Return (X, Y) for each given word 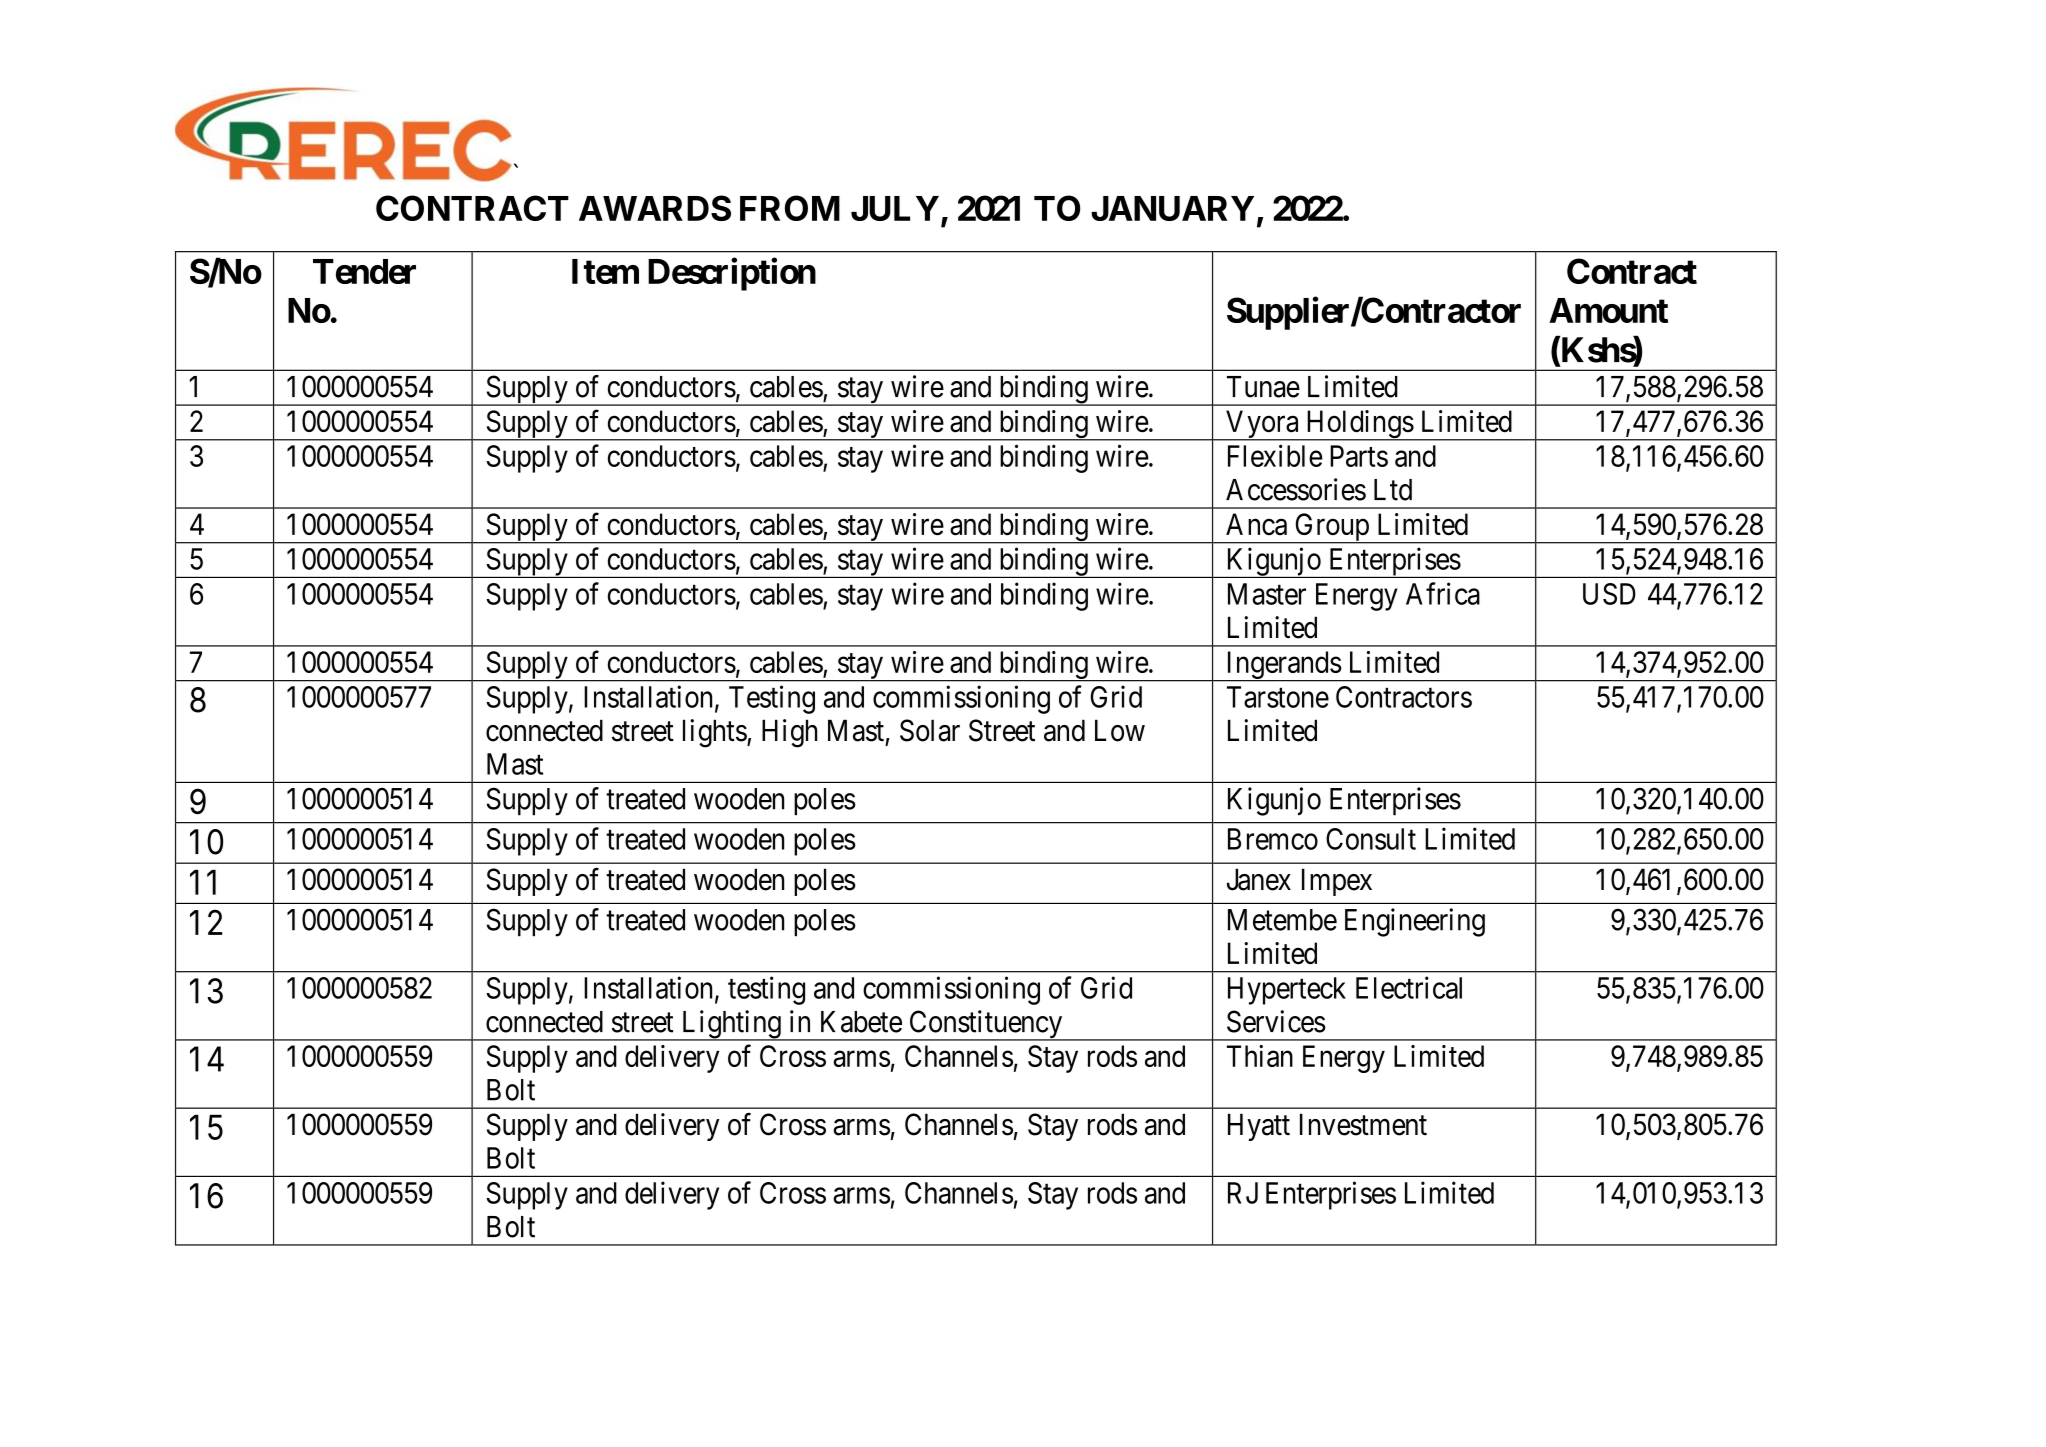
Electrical (1409, 987)
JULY (895, 208)
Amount (1608, 310)
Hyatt (1259, 1127)
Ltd (1393, 490)
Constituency (986, 1025)
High (789, 733)
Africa (1443, 593)
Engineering (1415, 922)
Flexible (1275, 455)
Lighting (731, 1025)
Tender (364, 271)
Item (605, 271)
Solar (930, 730)
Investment (1363, 1124)
